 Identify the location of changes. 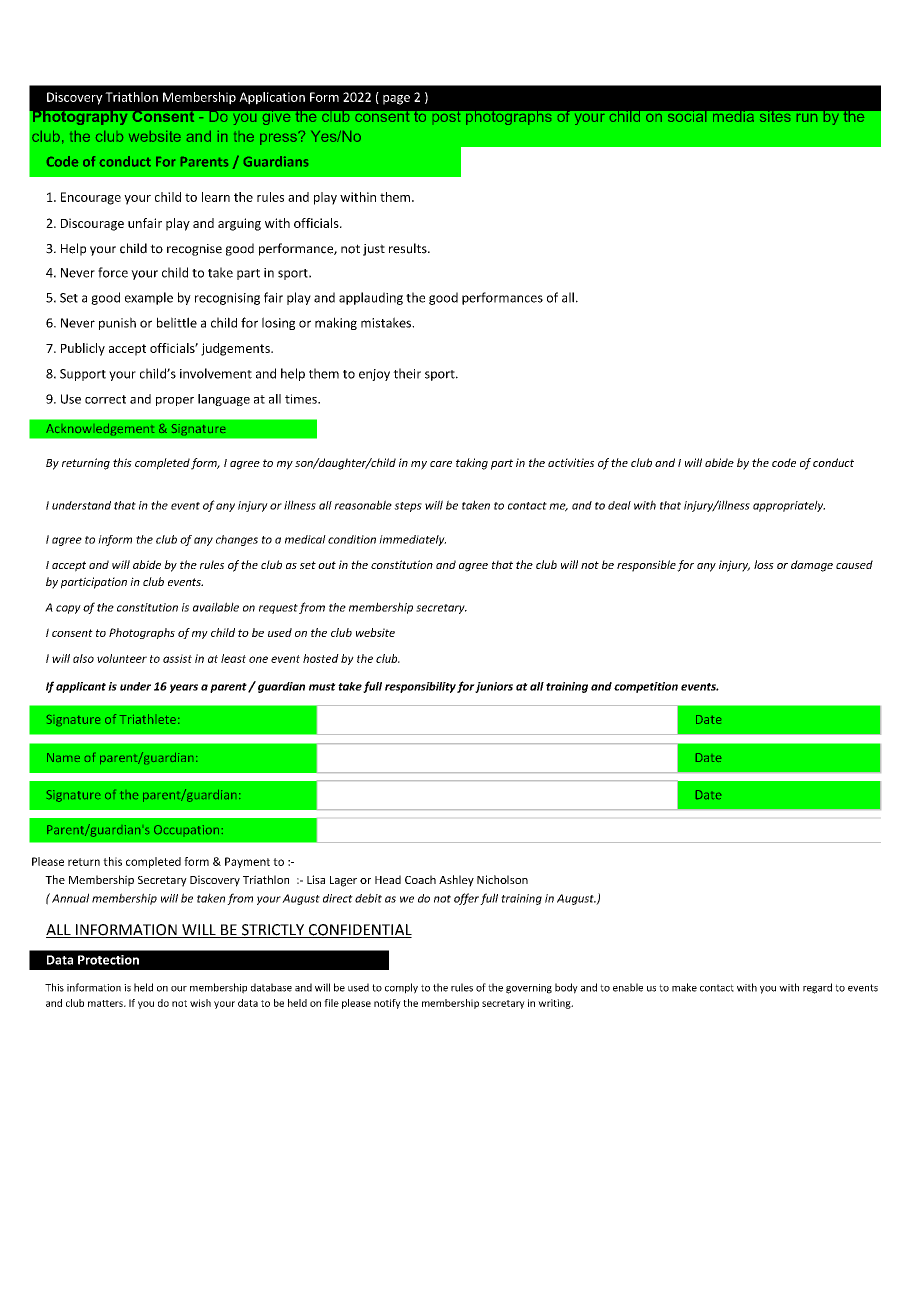
(237, 540).
